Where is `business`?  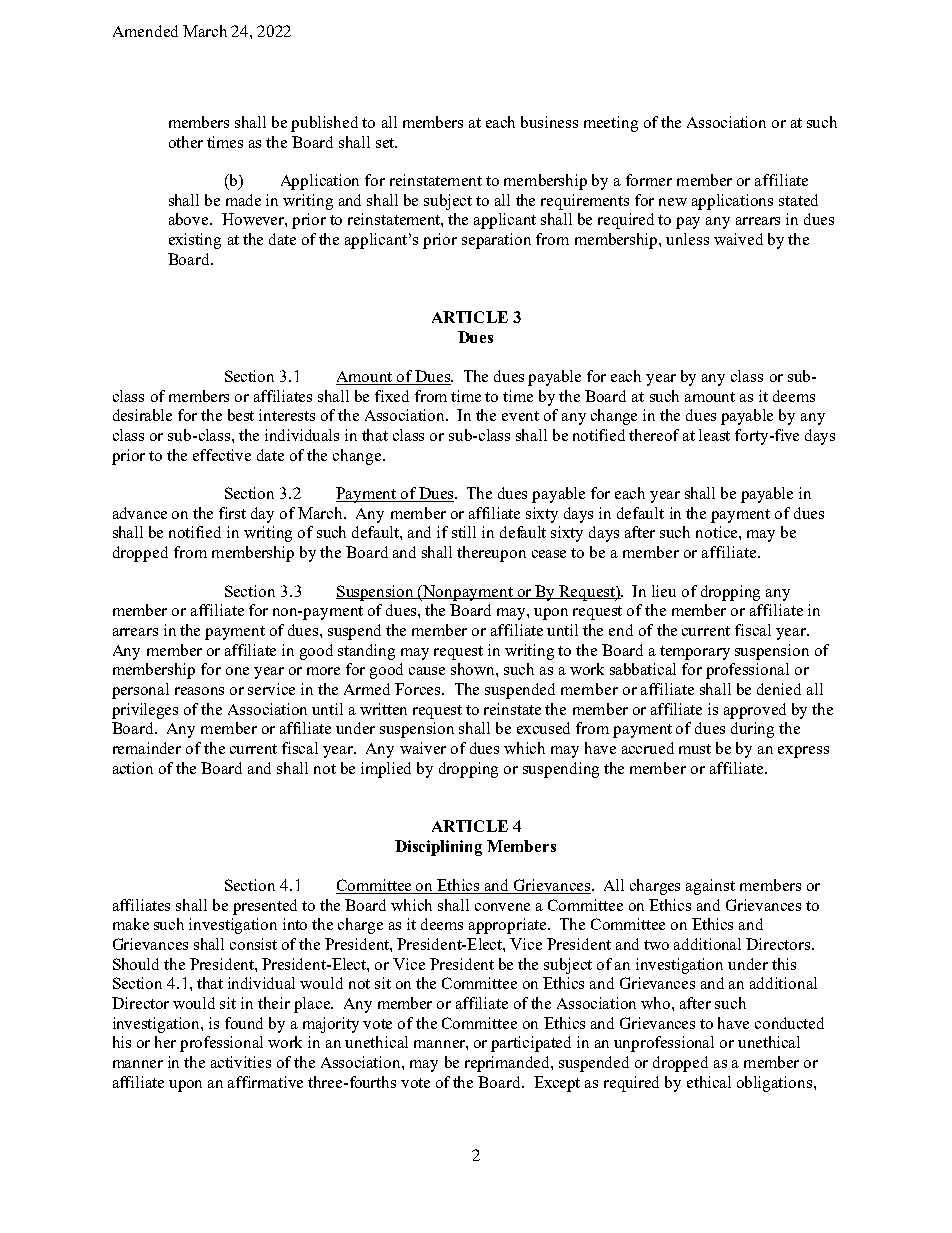 business is located at coordinates (549, 122).
